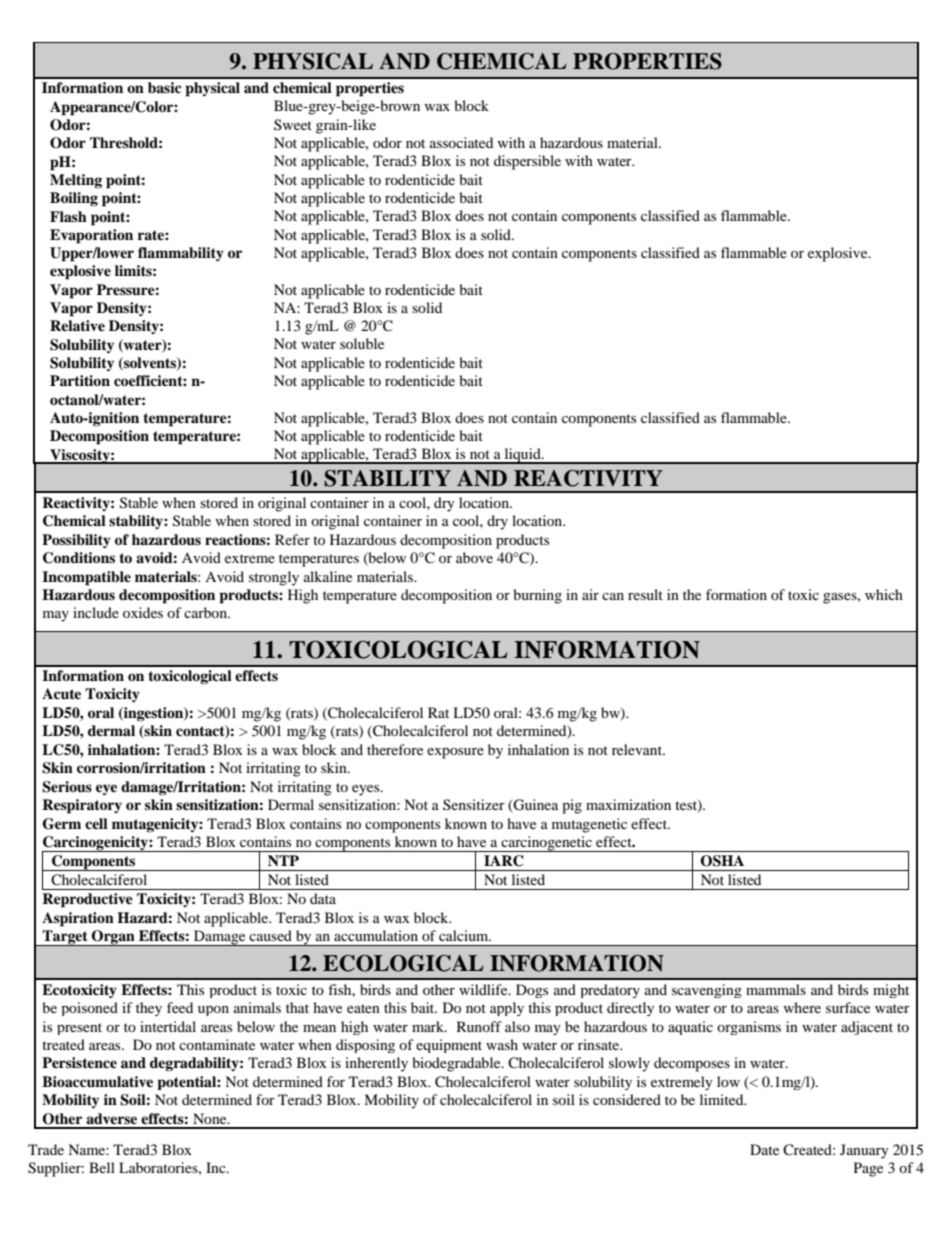  I want to click on dispersible, so click(527, 162).
